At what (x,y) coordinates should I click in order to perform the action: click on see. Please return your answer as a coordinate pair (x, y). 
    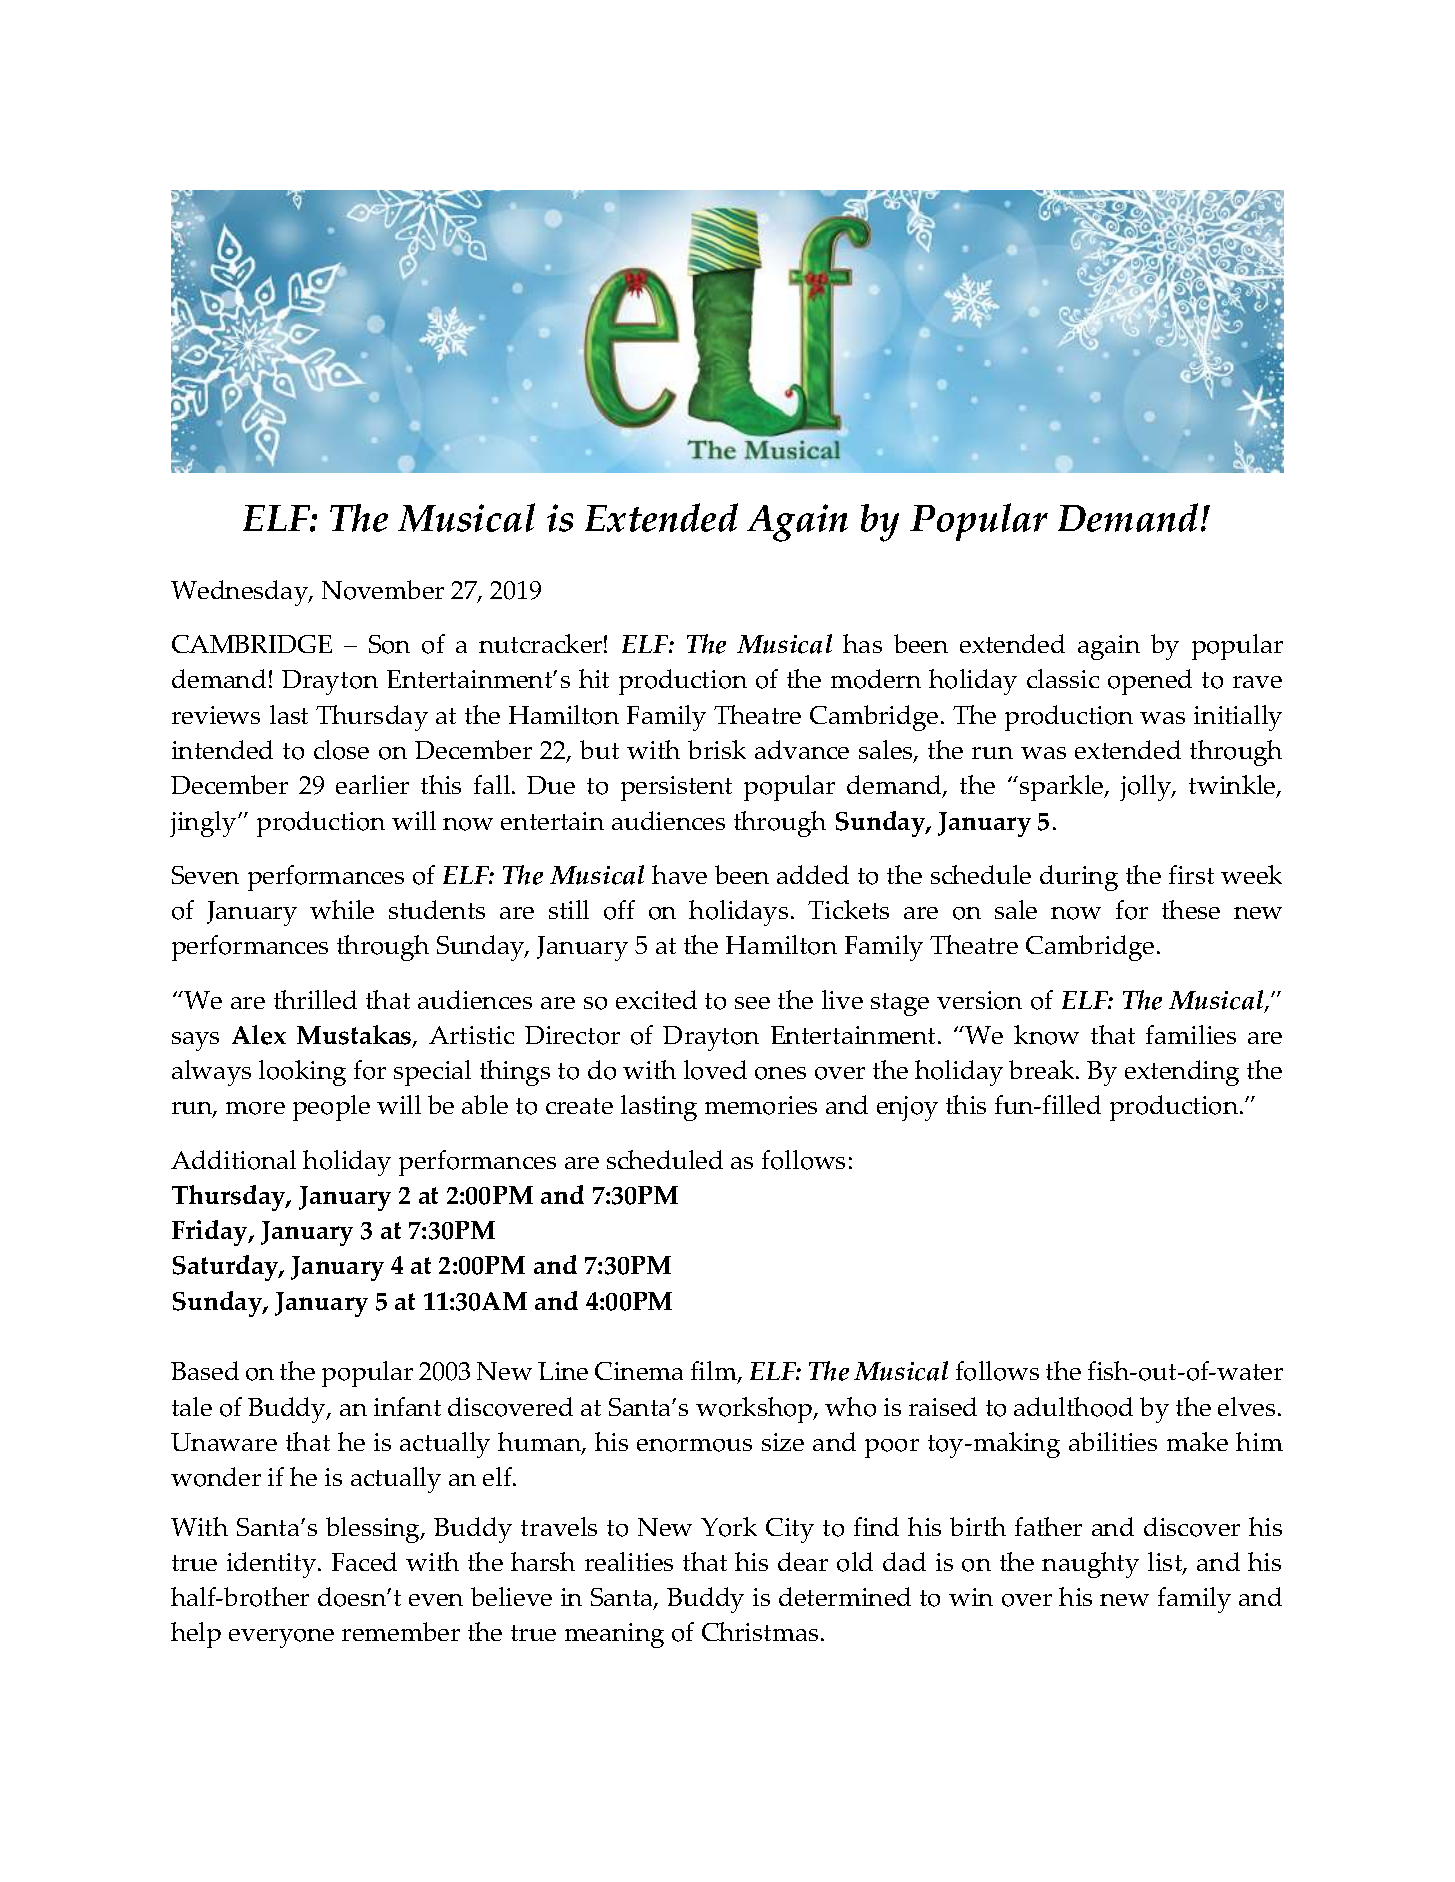
    Looking at the image, I should click on (752, 1003).
